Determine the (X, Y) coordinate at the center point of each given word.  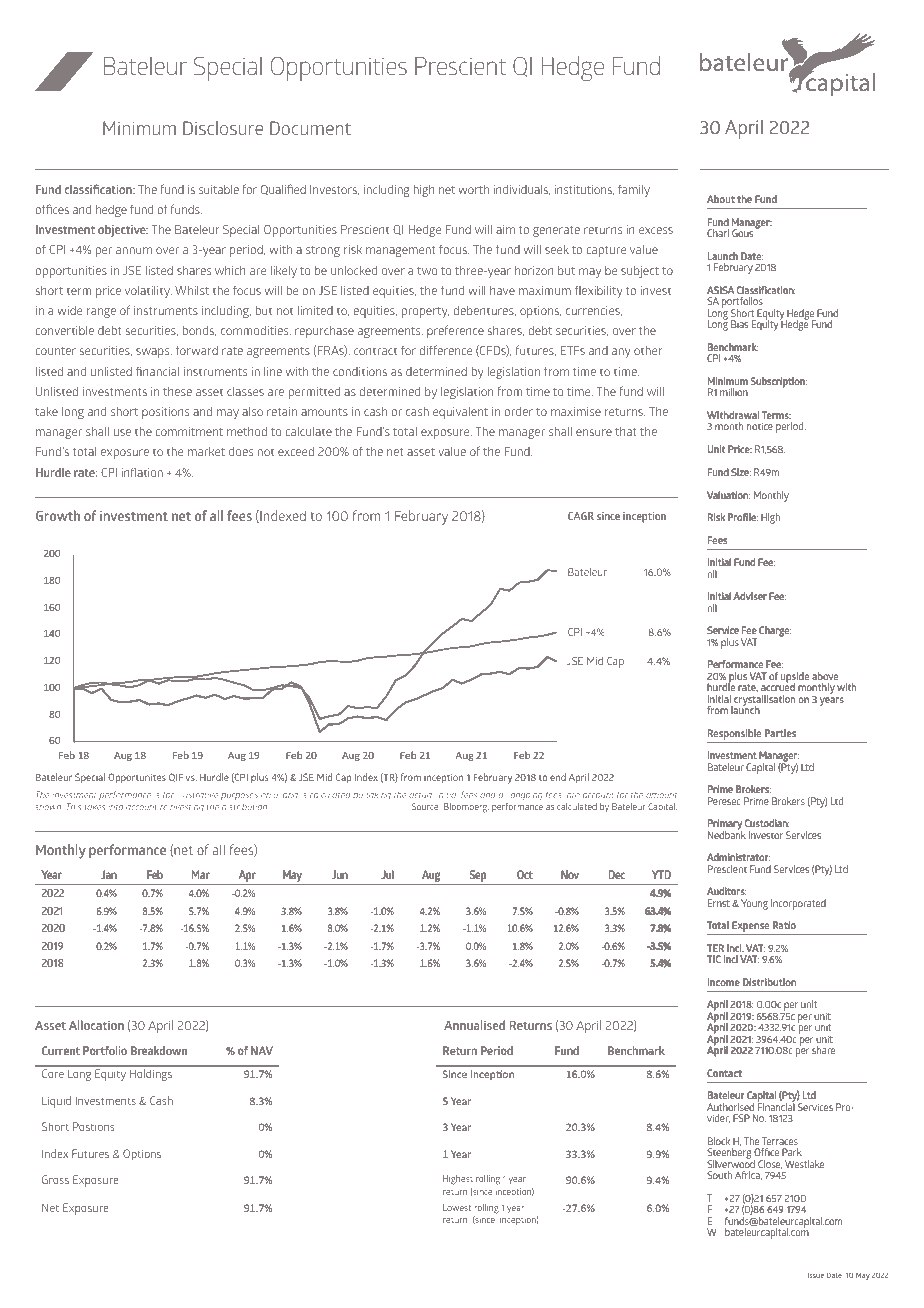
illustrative (197, 794)
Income (724, 982)
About (721, 199)
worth (473, 189)
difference (446, 350)
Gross (55, 1179)
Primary (725, 826)
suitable (219, 189)
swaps (154, 353)
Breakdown (159, 1050)
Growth (58, 515)
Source (426, 806)
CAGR (581, 516)
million (734, 392)
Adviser (750, 596)
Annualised (474, 1025)
